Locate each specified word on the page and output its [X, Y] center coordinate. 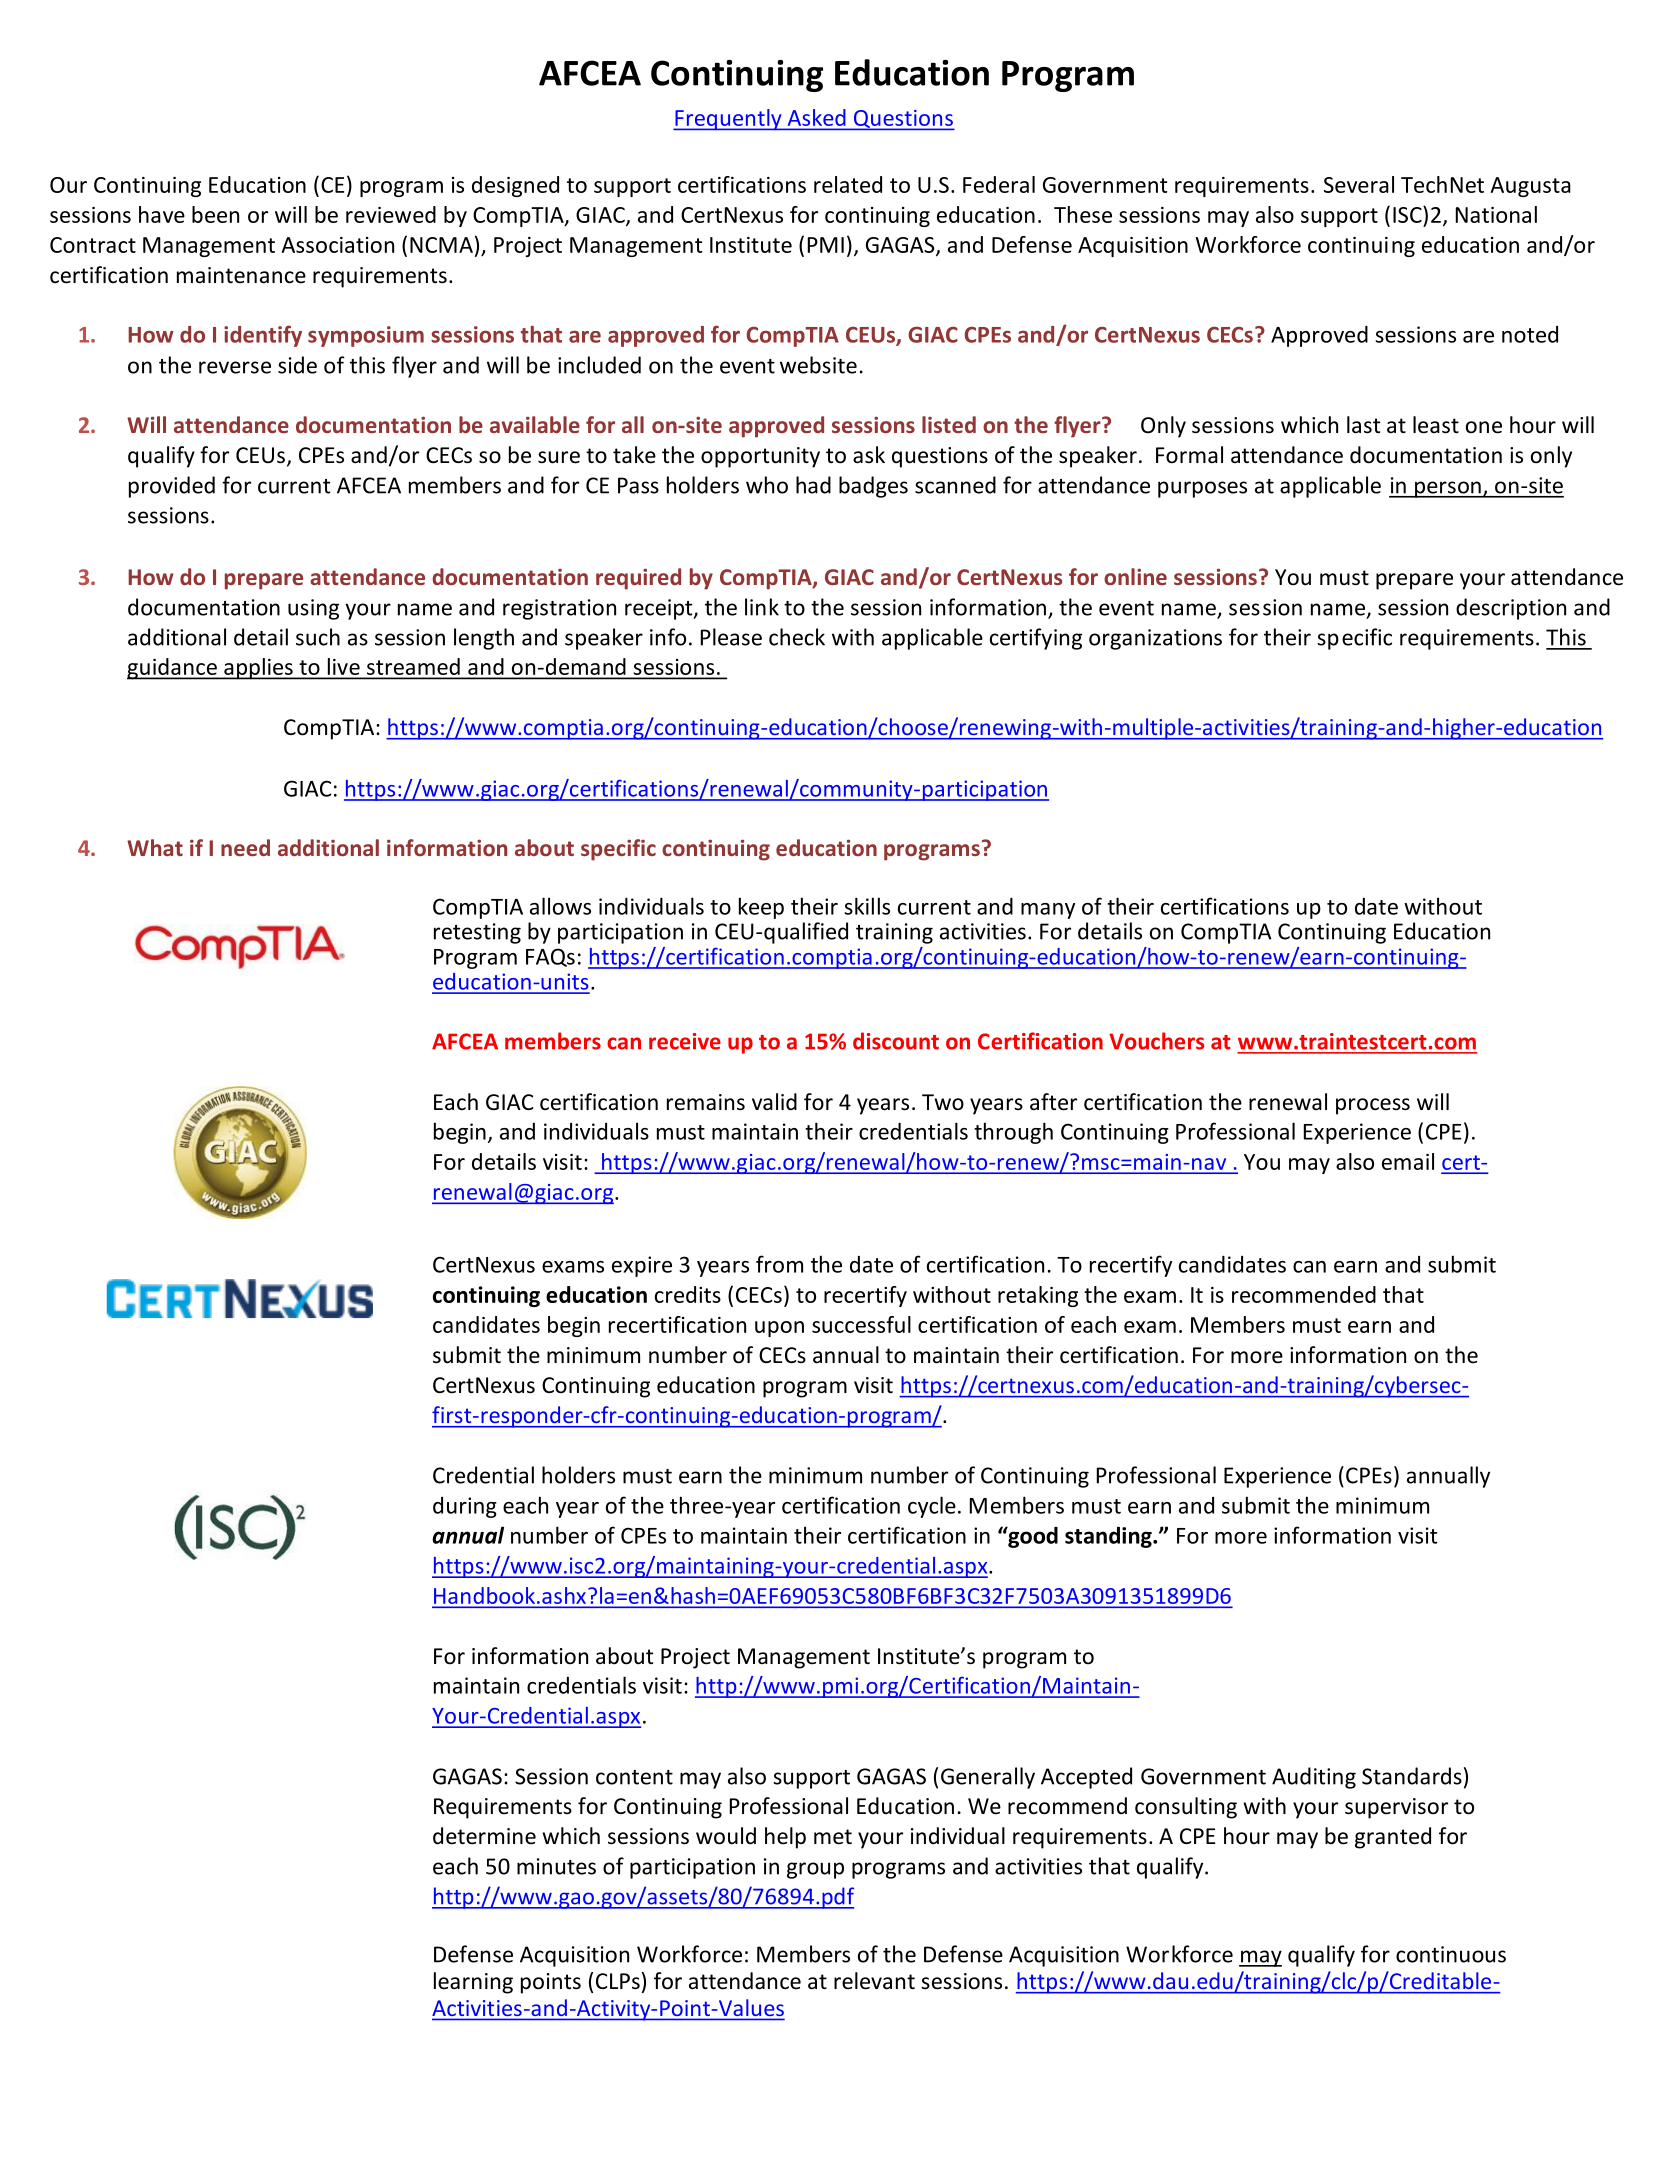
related [848, 184]
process [1373, 1106]
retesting [477, 933]
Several [1359, 184]
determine [484, 1836]
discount [896, 1041]
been [215, 214]
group [815, 1870]
